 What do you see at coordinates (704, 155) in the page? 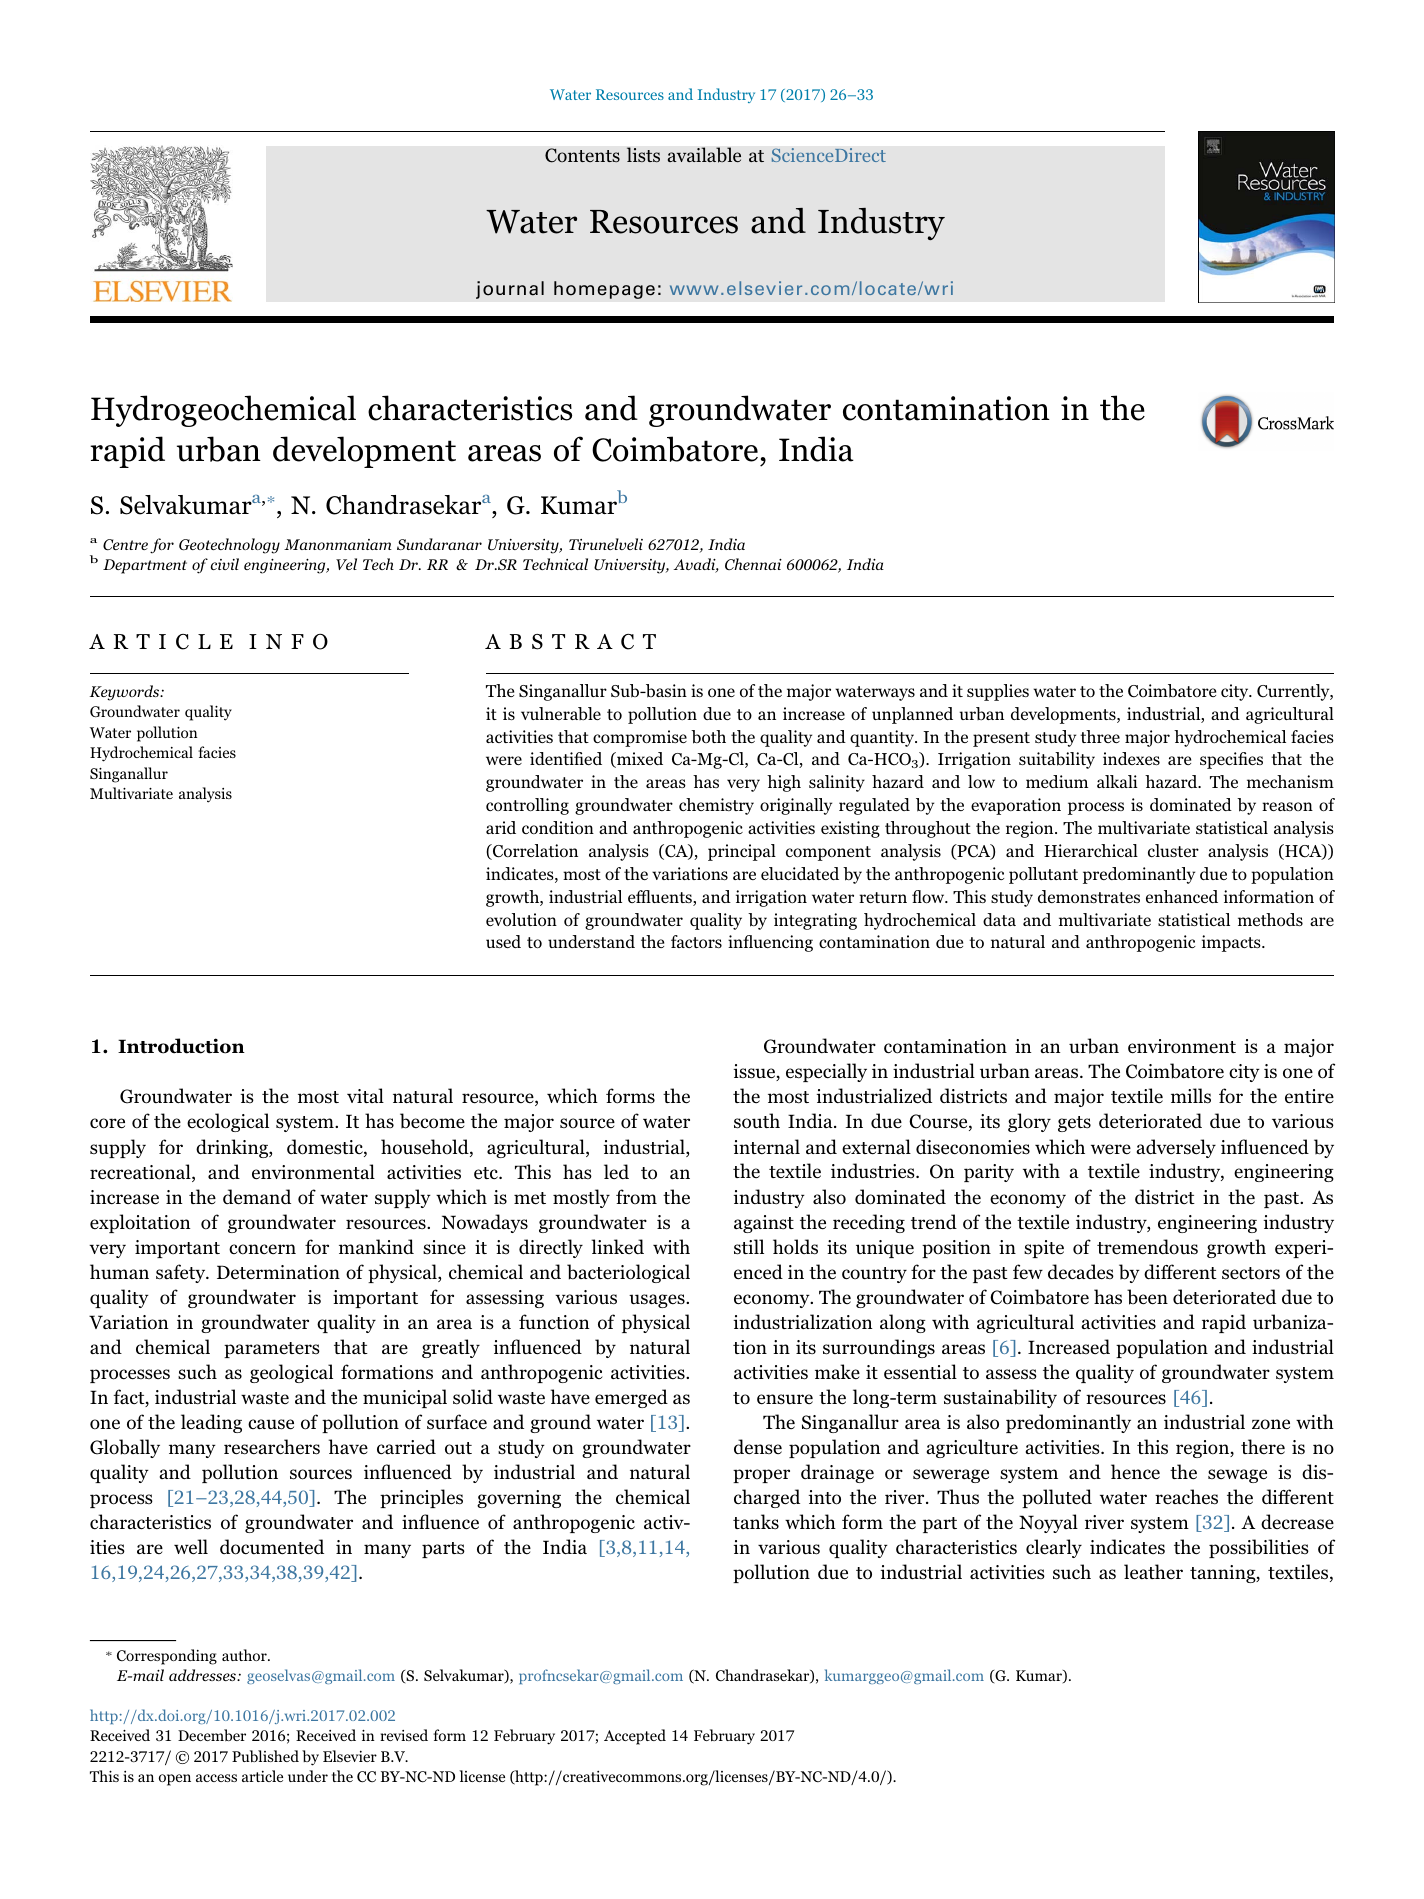
I see `available` at bounding box center [704, 155].
